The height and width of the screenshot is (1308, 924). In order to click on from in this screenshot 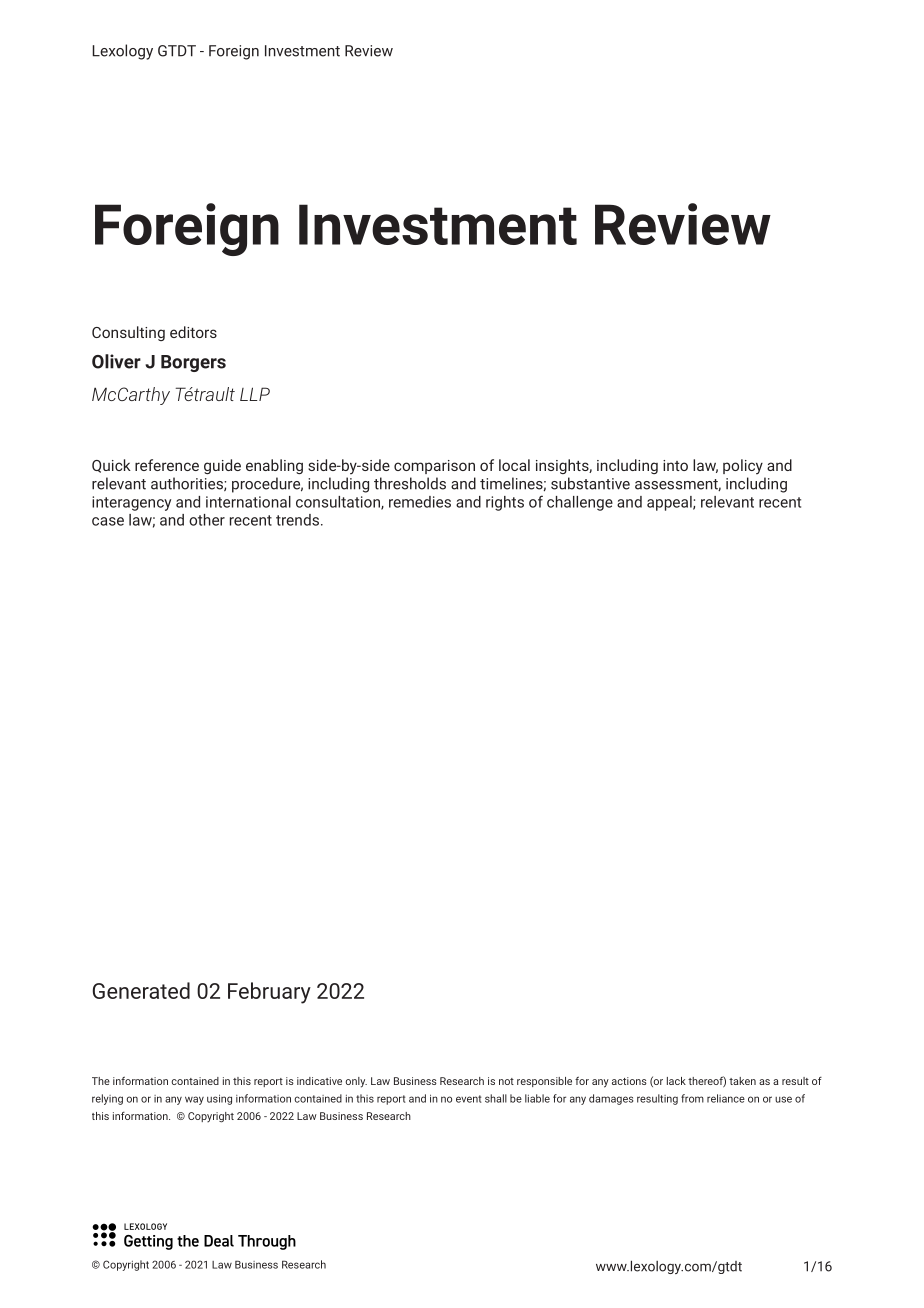, I will do `click(692, 1098)`.
